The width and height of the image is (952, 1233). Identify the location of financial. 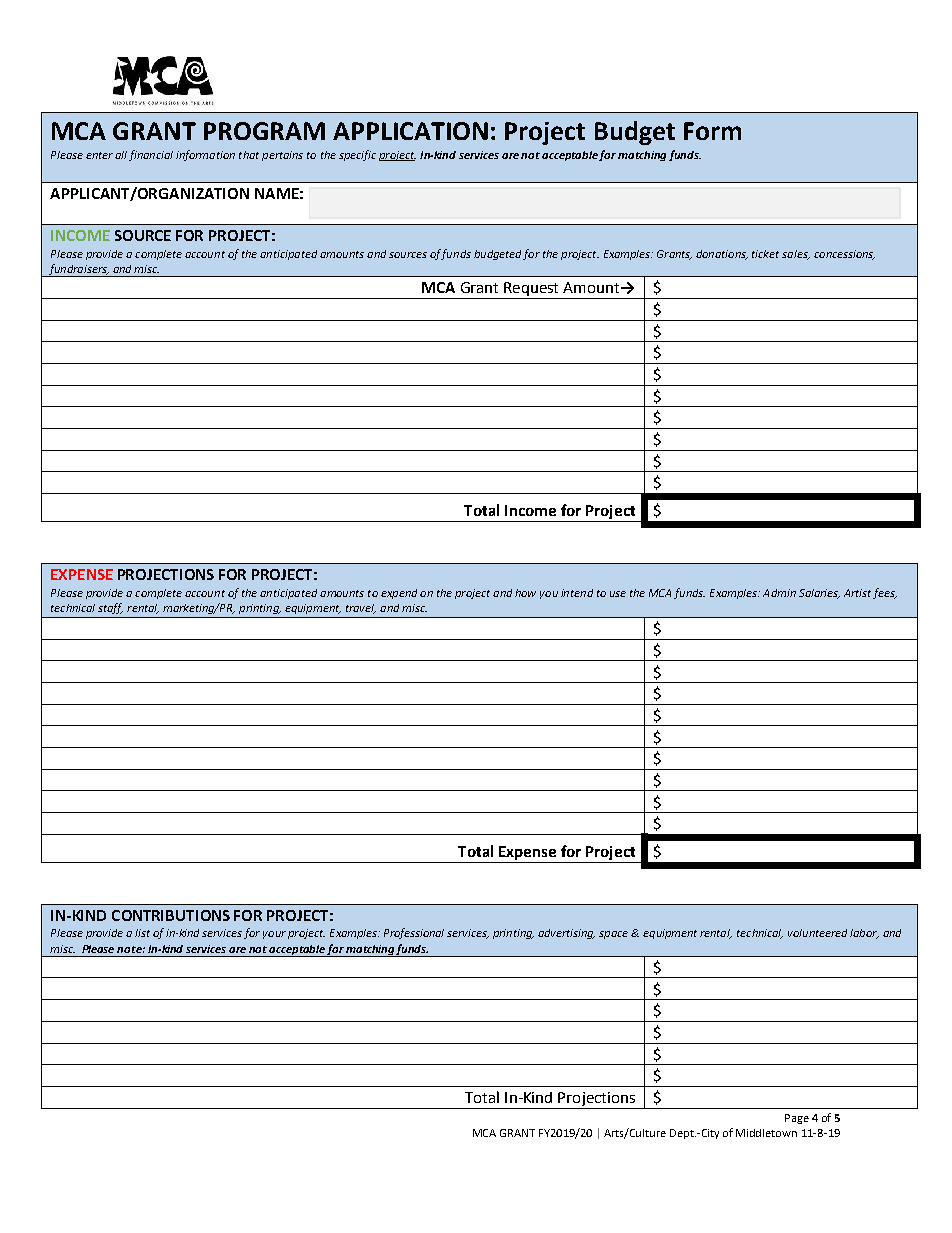
(151, 155).
